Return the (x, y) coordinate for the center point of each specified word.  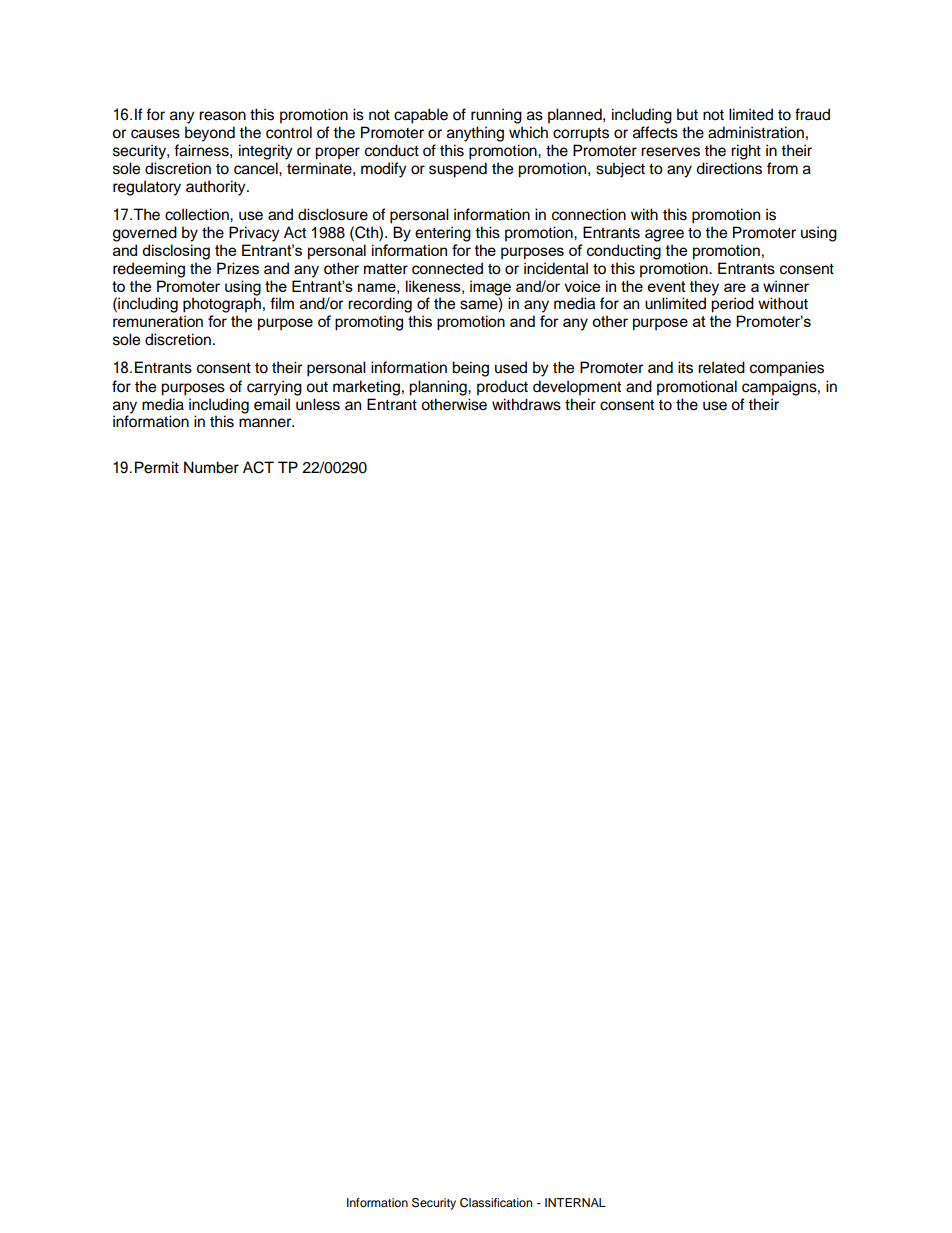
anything (475, 134)
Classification (496, 1203)
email (272, 404)
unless (318, 404)
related (721, 367)
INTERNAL (575, 1202)
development (577, 388)
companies (787, 369)
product (502, 388)
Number (211, 467)
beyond (210, 134)
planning (439, 388)
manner (266, 423)
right (746, 152)
